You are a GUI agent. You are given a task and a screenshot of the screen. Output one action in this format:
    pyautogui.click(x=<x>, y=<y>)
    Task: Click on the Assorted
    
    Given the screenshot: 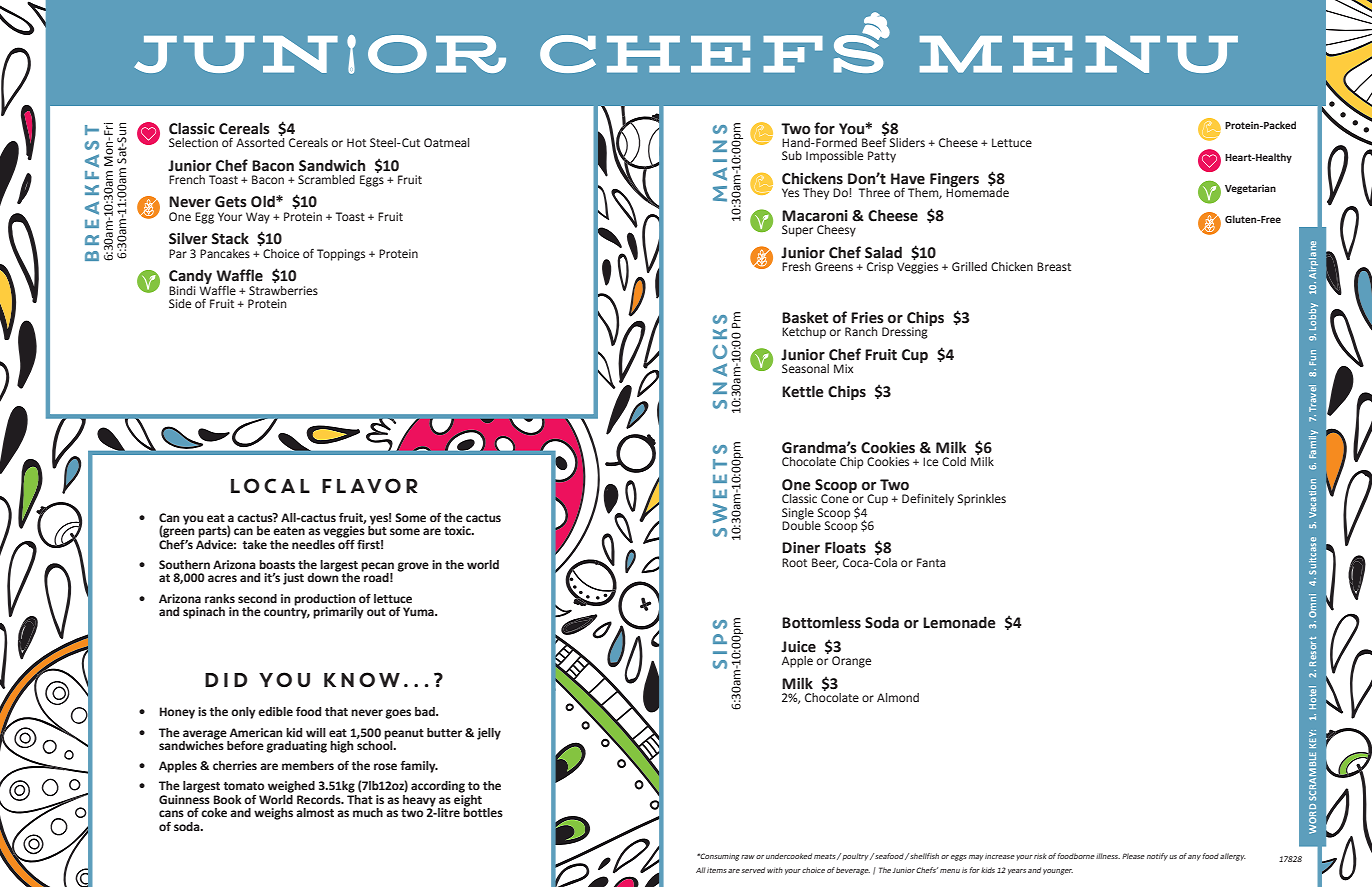 What is the action you would take?
    pyautogui.click(x=260, y=141)
